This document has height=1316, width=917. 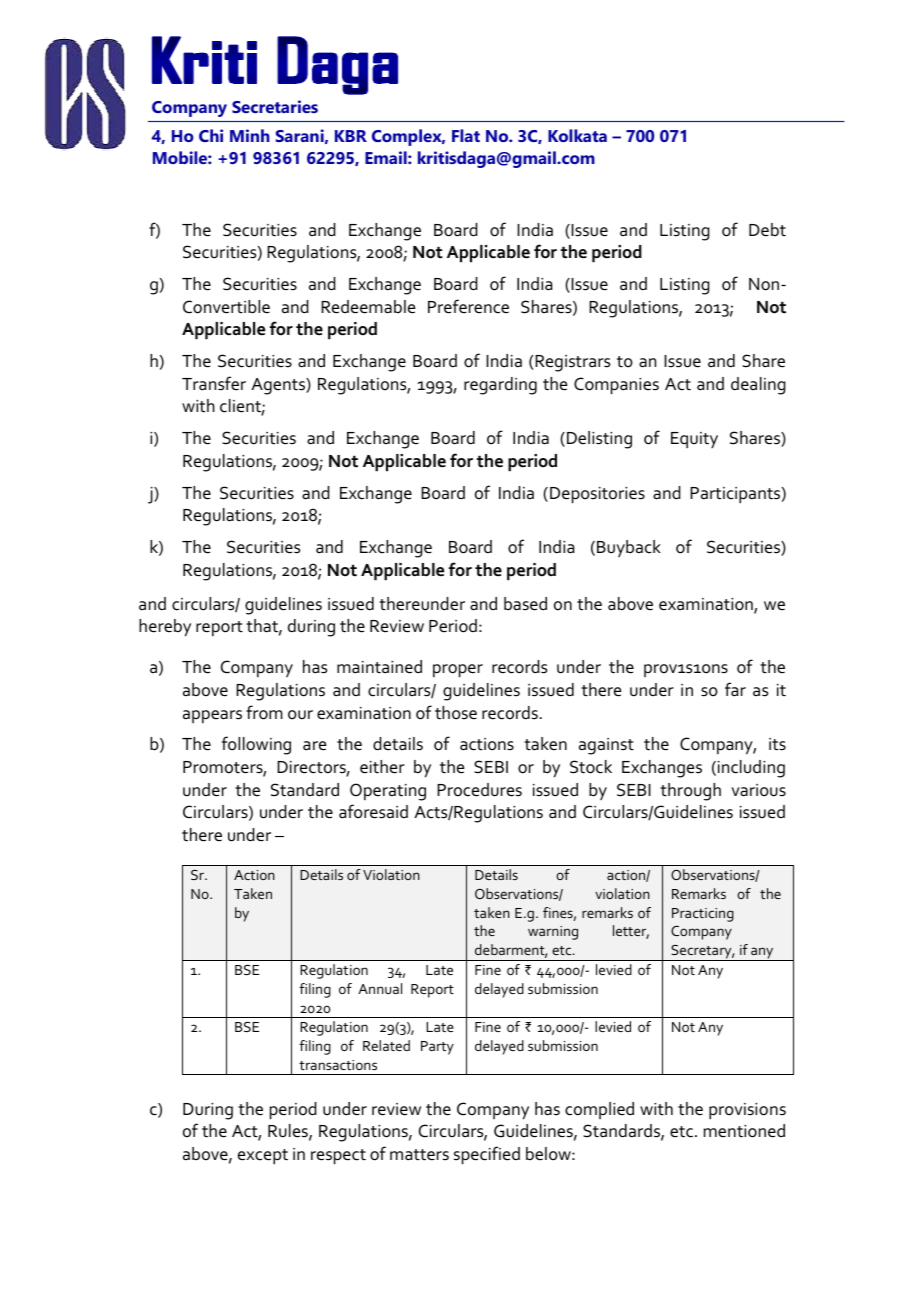 I want to click on except, so click(x=263, y=1157).
